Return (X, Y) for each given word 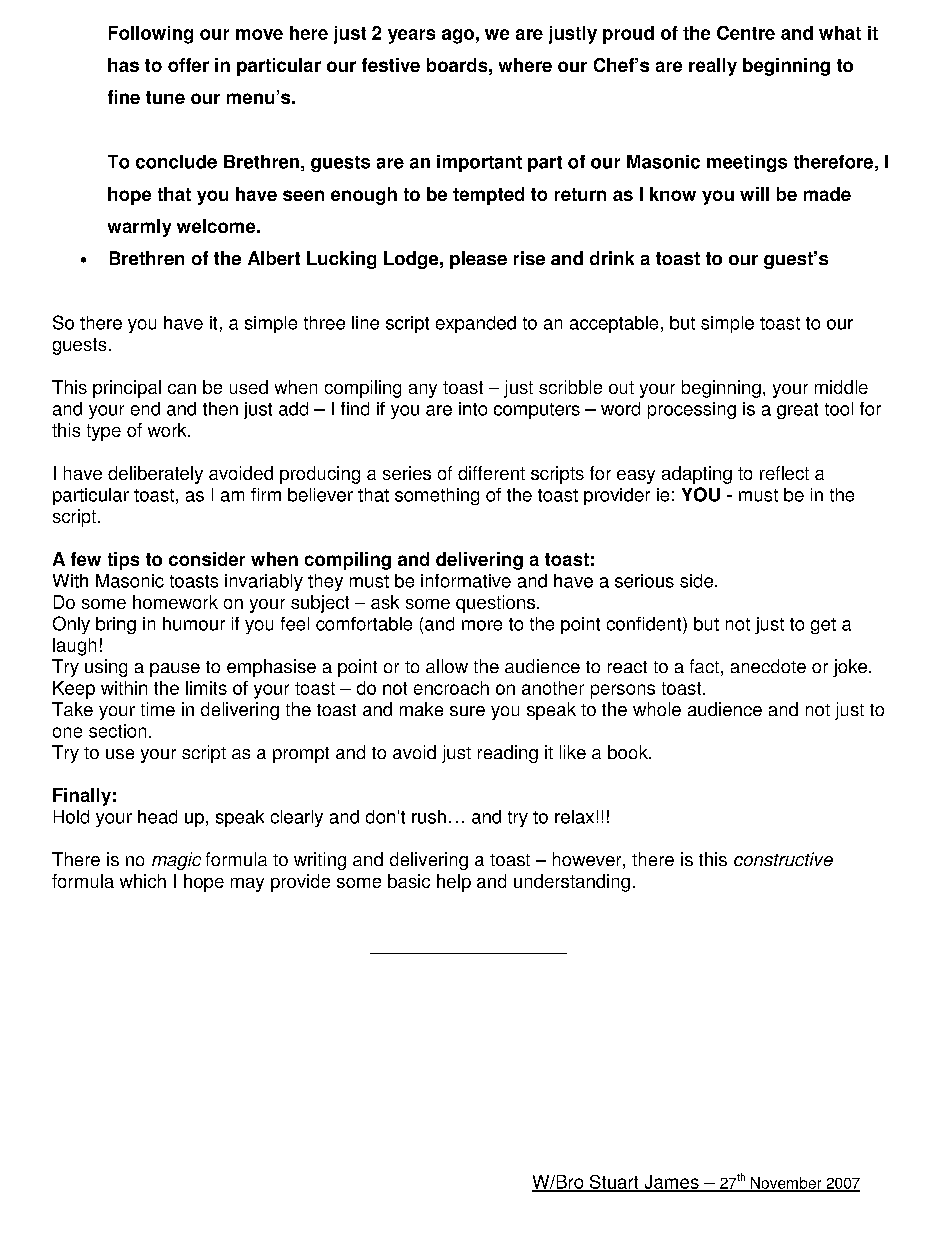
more (482, 625)
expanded (476, 324)
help (454, 883)
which (143, 881)
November (786, 1184)
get (823, 626)
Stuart (614, 1183)
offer (188, 65)
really (713, 67)
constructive (783, 859)
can (182, 389)
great (797, 411)
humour (194, 624)
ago (458, 36)
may (247, 885)
